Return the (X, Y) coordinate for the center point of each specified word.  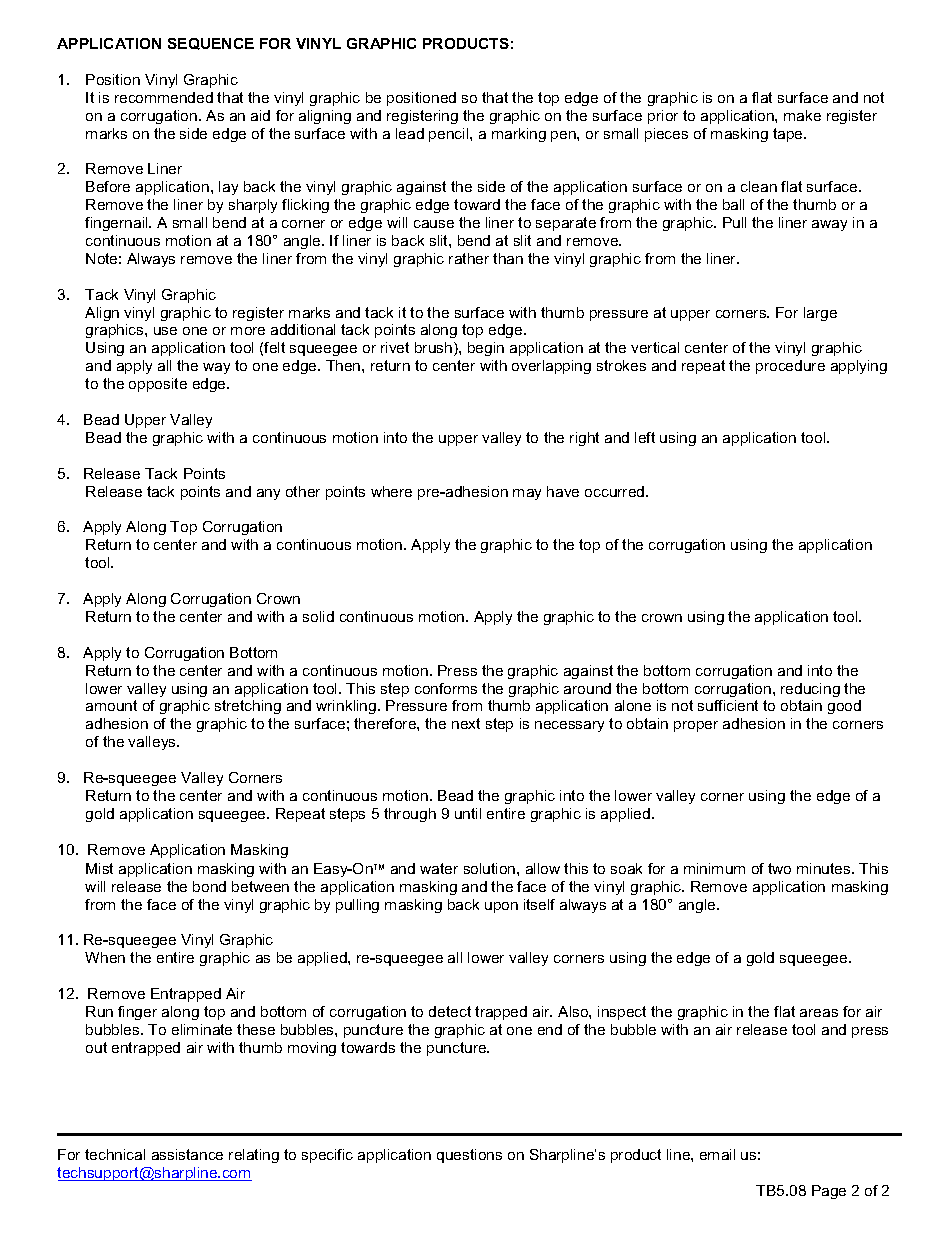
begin (486, 349)
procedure (790, 367)
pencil (450, 135)
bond (209, 886)
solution (491, 868)
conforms (446, 688)
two (779, 868)
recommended (164, 97)
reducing (810, 690)
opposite (158, 385)
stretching (248, 707)
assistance (187, 1154)
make (802, 115)
